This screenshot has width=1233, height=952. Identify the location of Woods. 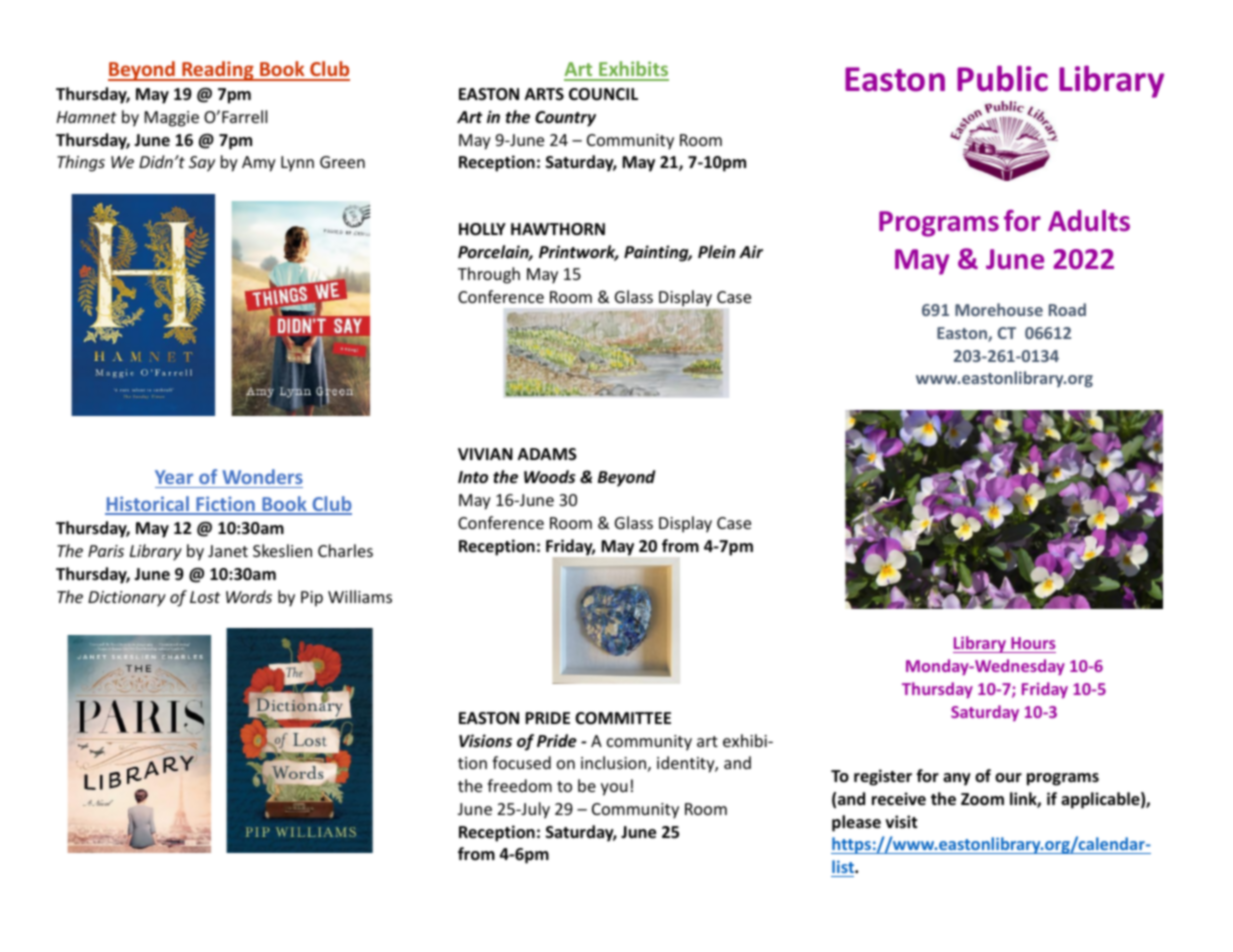
(550, 477).
